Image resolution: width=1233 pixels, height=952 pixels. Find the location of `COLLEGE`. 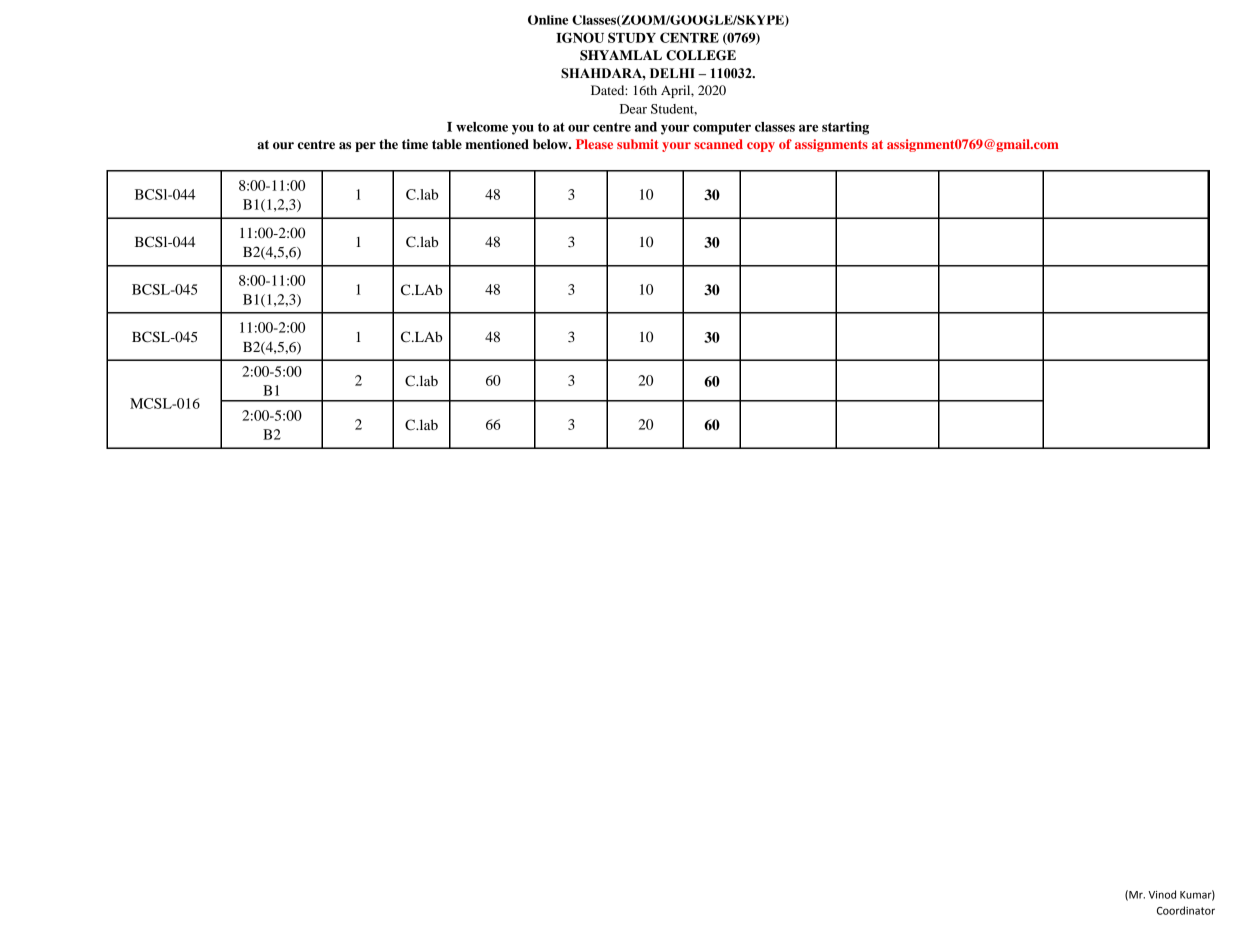

COLLEGE is located at coordinates (701, 55).
